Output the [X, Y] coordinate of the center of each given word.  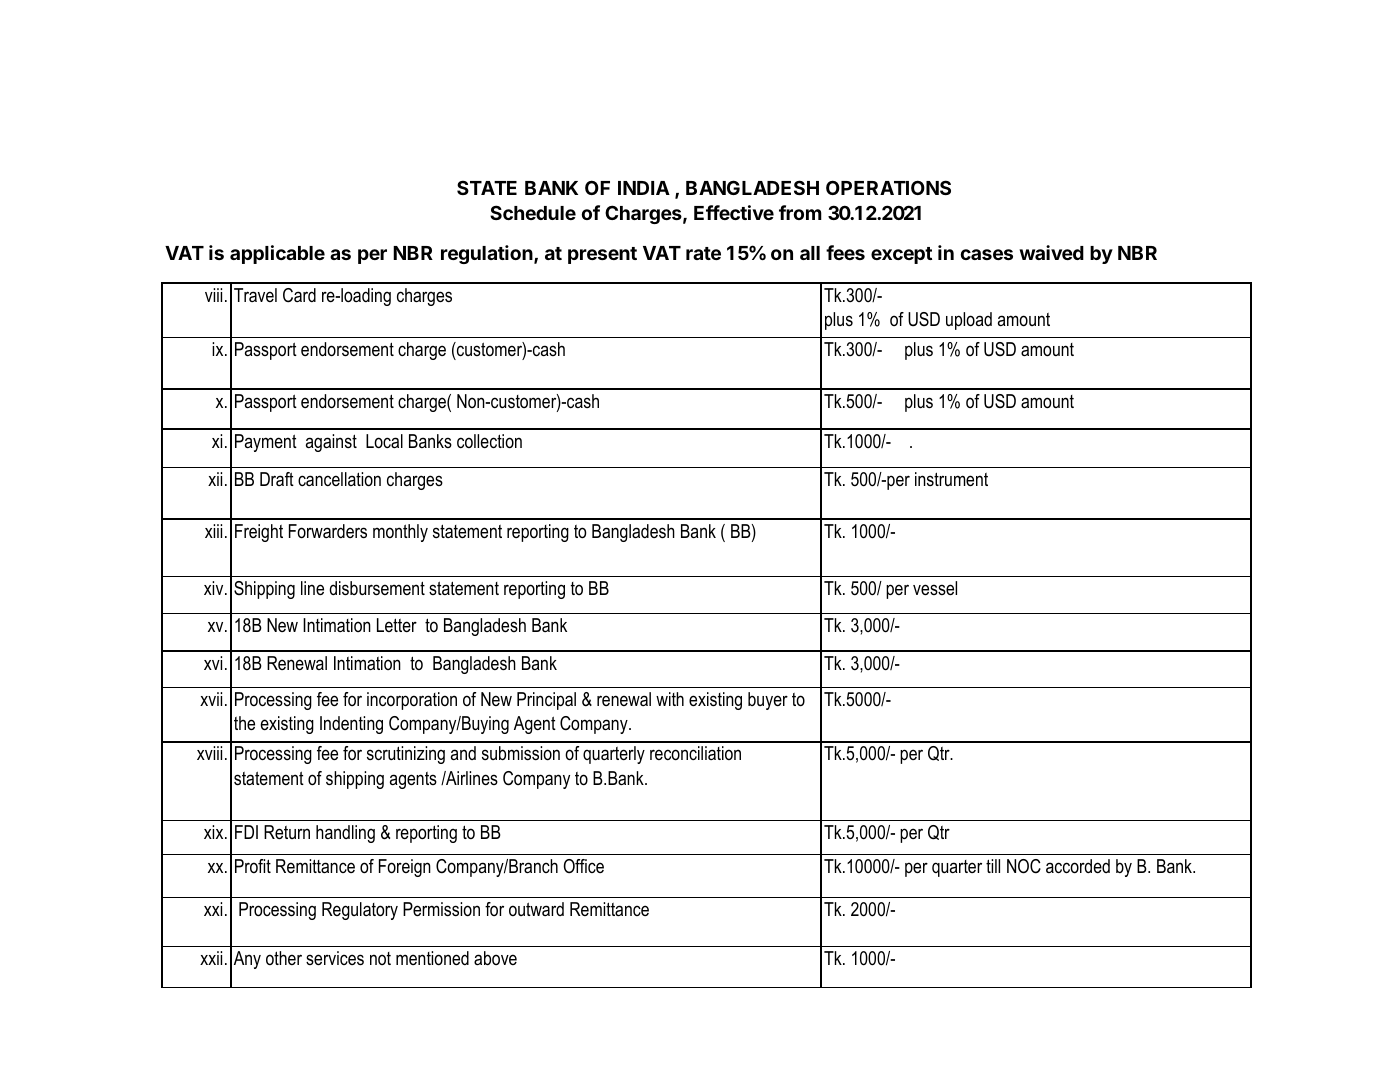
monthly [400, 533]
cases [987, 254]
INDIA [644, 188]
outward [536, 909]
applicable [277, 254]
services [335, 958]
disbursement [377, 588]
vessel [935, 588]
